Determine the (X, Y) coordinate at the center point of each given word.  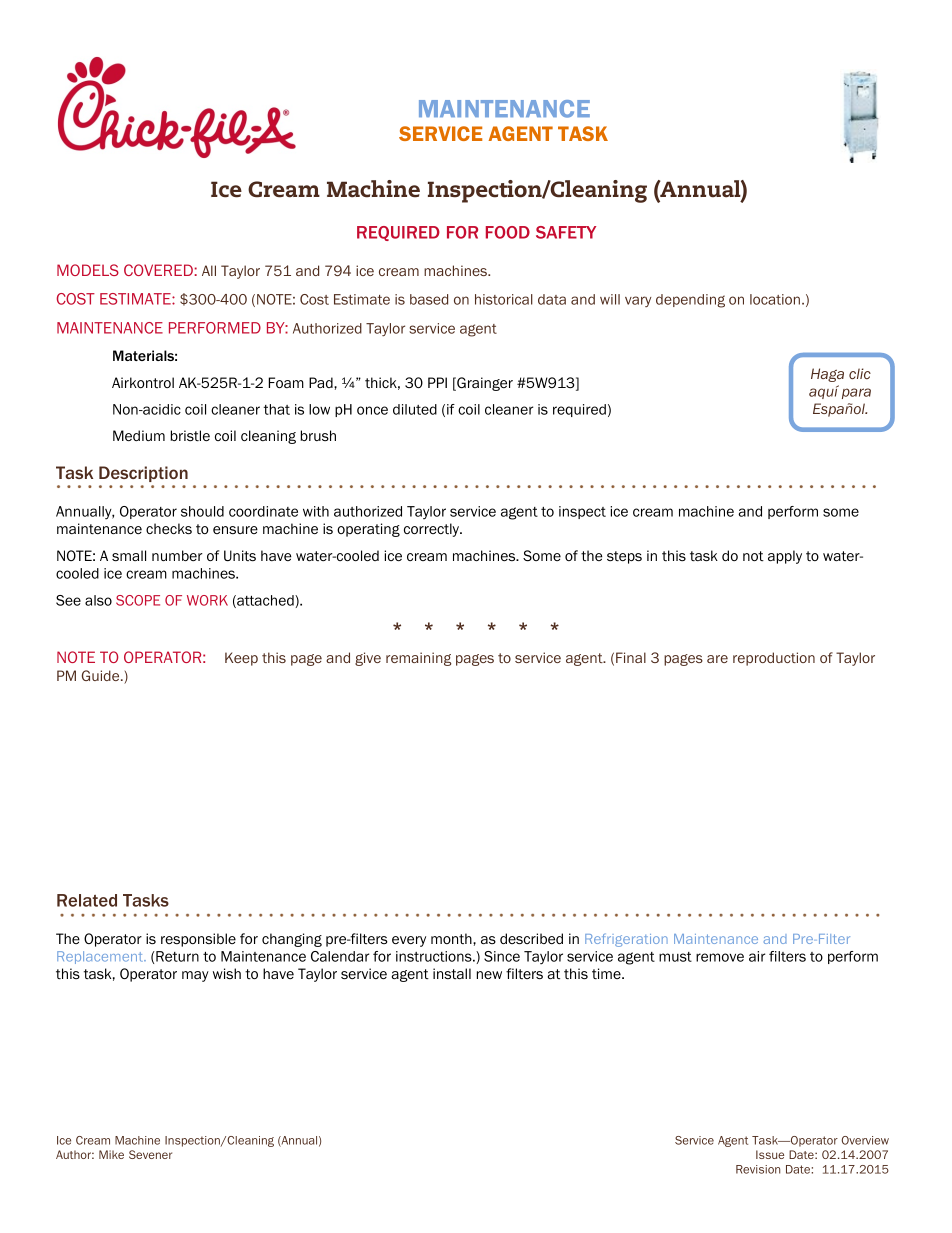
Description (143, 474)
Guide (102, 675)
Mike (111, 1154)
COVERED (159, 270)
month (452, 938)
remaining (418, 659)
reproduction (774, 659)
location (775, 299)
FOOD (508, 232)
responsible (198, 940)
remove (720, 957)
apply (785, 557)
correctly (433, 530)
